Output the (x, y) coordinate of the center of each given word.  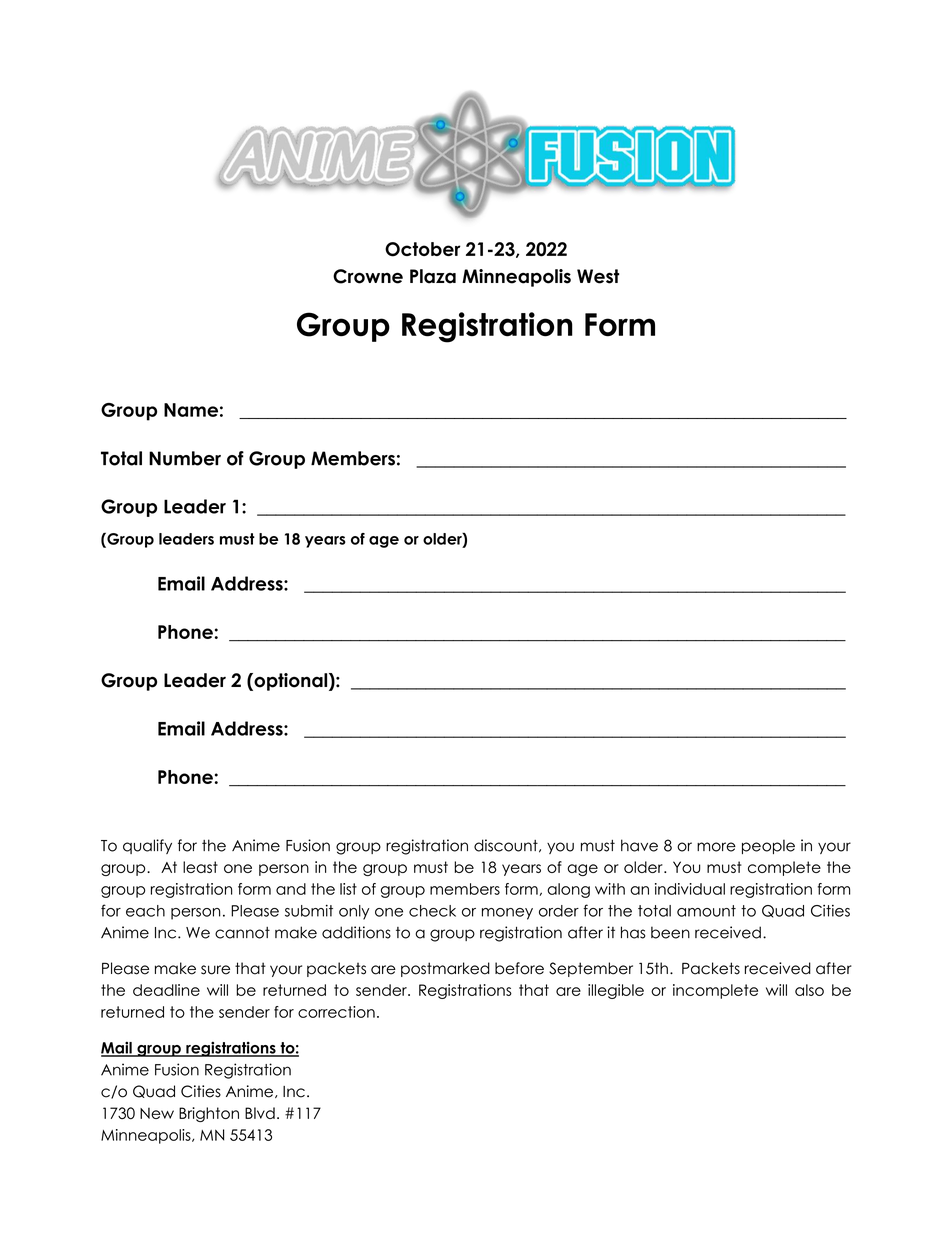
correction (336, 1012)
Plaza (433, 276)
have (639, 845)
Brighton (209, 1114)
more (716, 847)
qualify (147, 846)
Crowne (368, 276)
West (598, 276)
